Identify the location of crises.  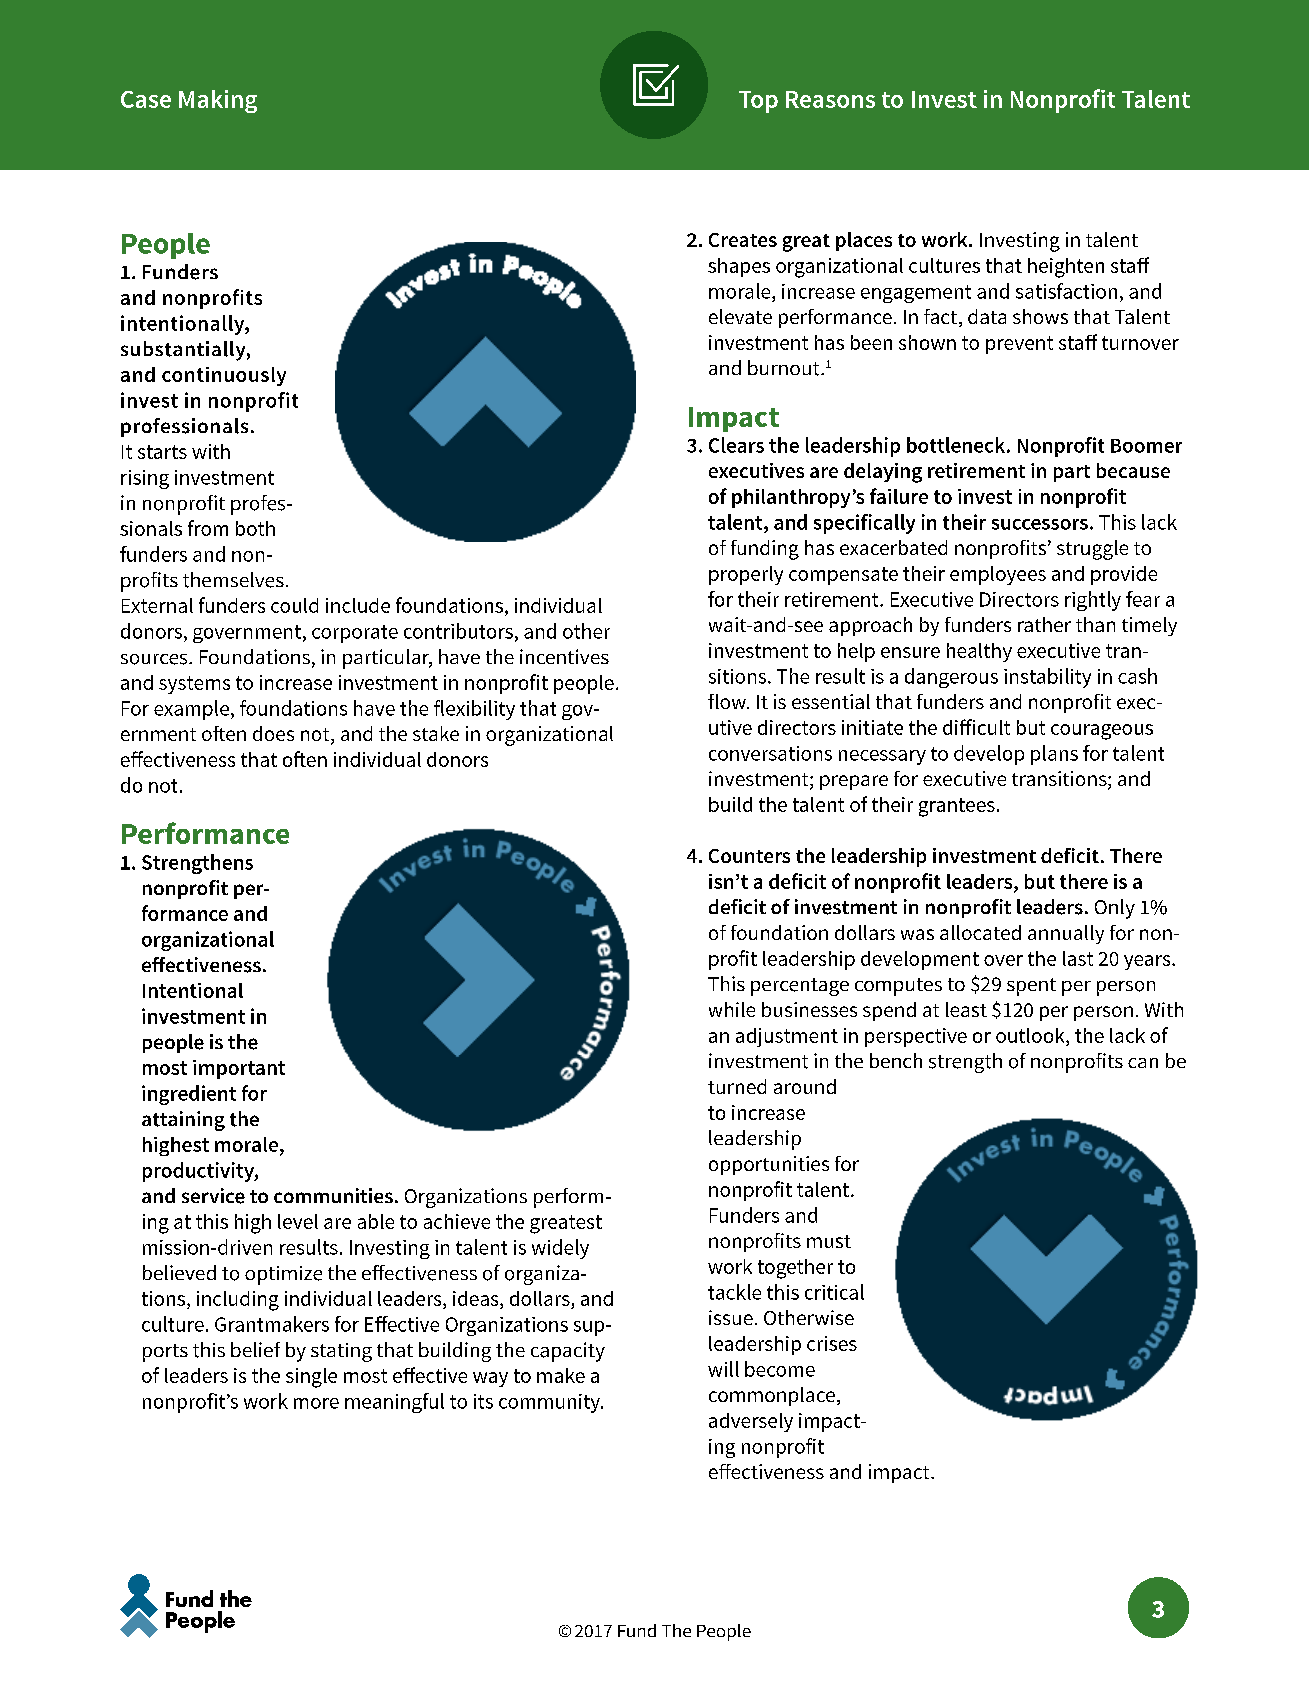
(832, 1343).
